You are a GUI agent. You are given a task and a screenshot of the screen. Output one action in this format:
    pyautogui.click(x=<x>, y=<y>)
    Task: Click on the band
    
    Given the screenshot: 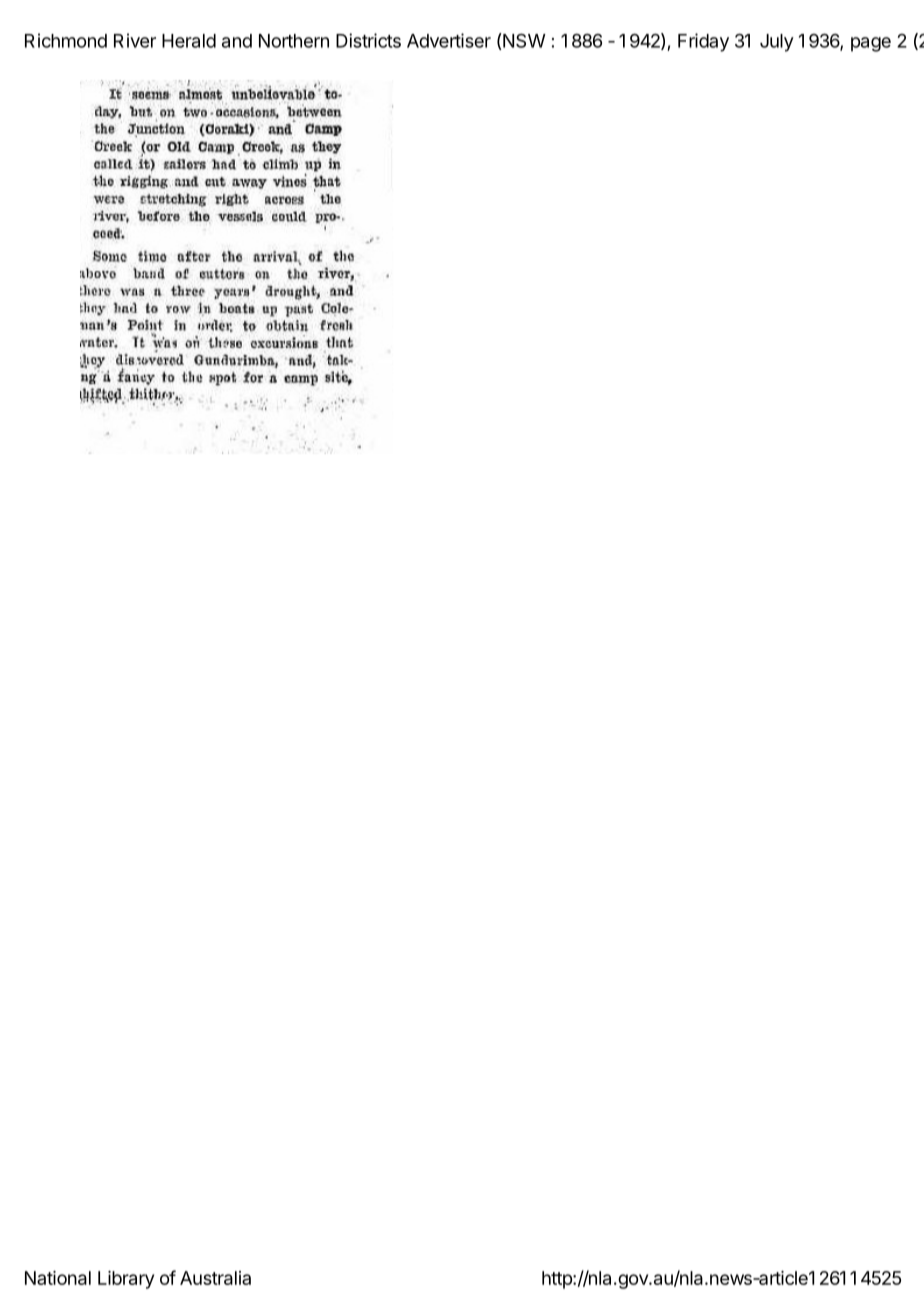 What is the action you would take?
    pyautogui.click(x=144, y=272)
